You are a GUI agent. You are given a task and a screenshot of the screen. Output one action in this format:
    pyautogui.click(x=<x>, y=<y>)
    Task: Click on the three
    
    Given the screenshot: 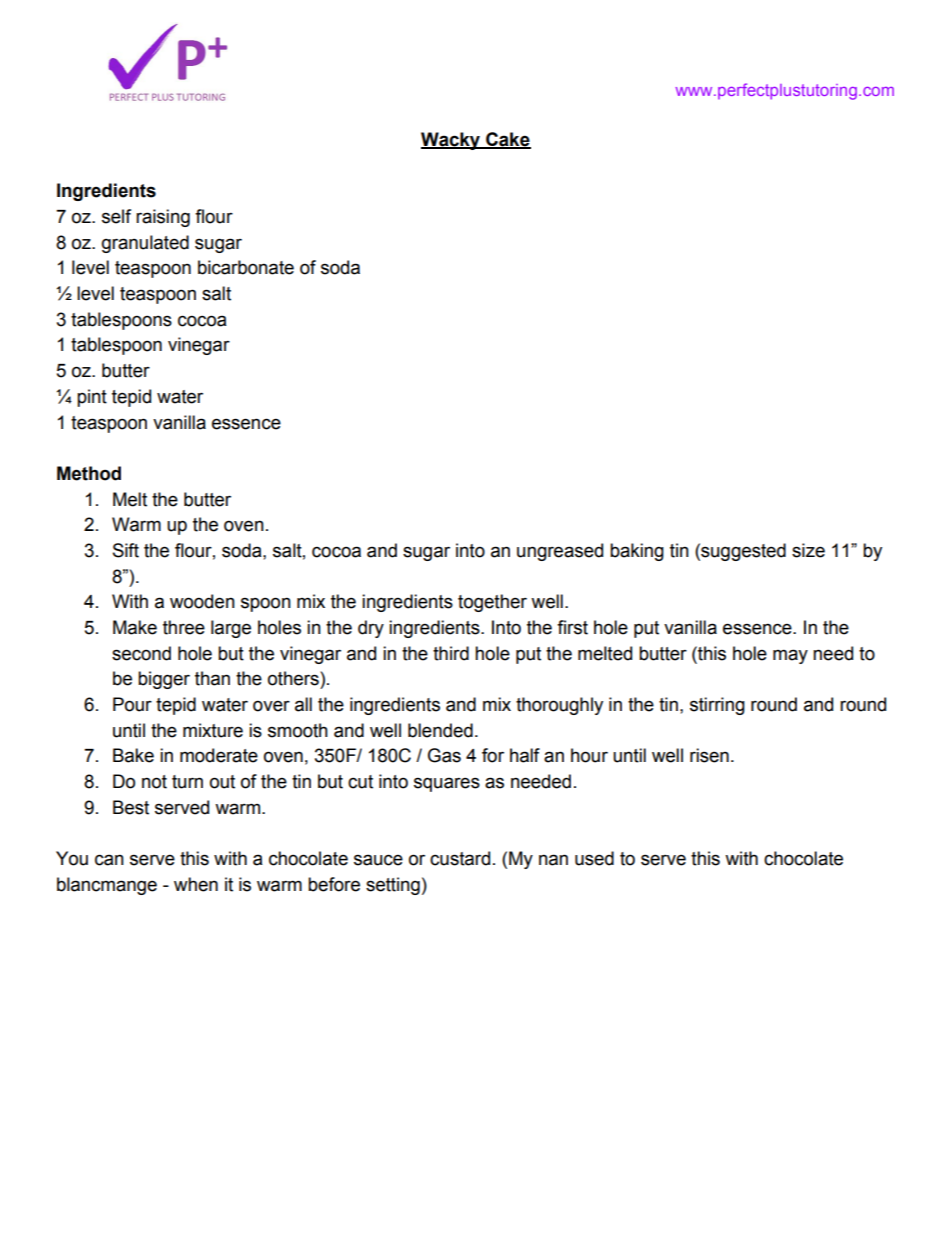 What is the action you would take?
    pyautogui.click(x=184, y=627)
